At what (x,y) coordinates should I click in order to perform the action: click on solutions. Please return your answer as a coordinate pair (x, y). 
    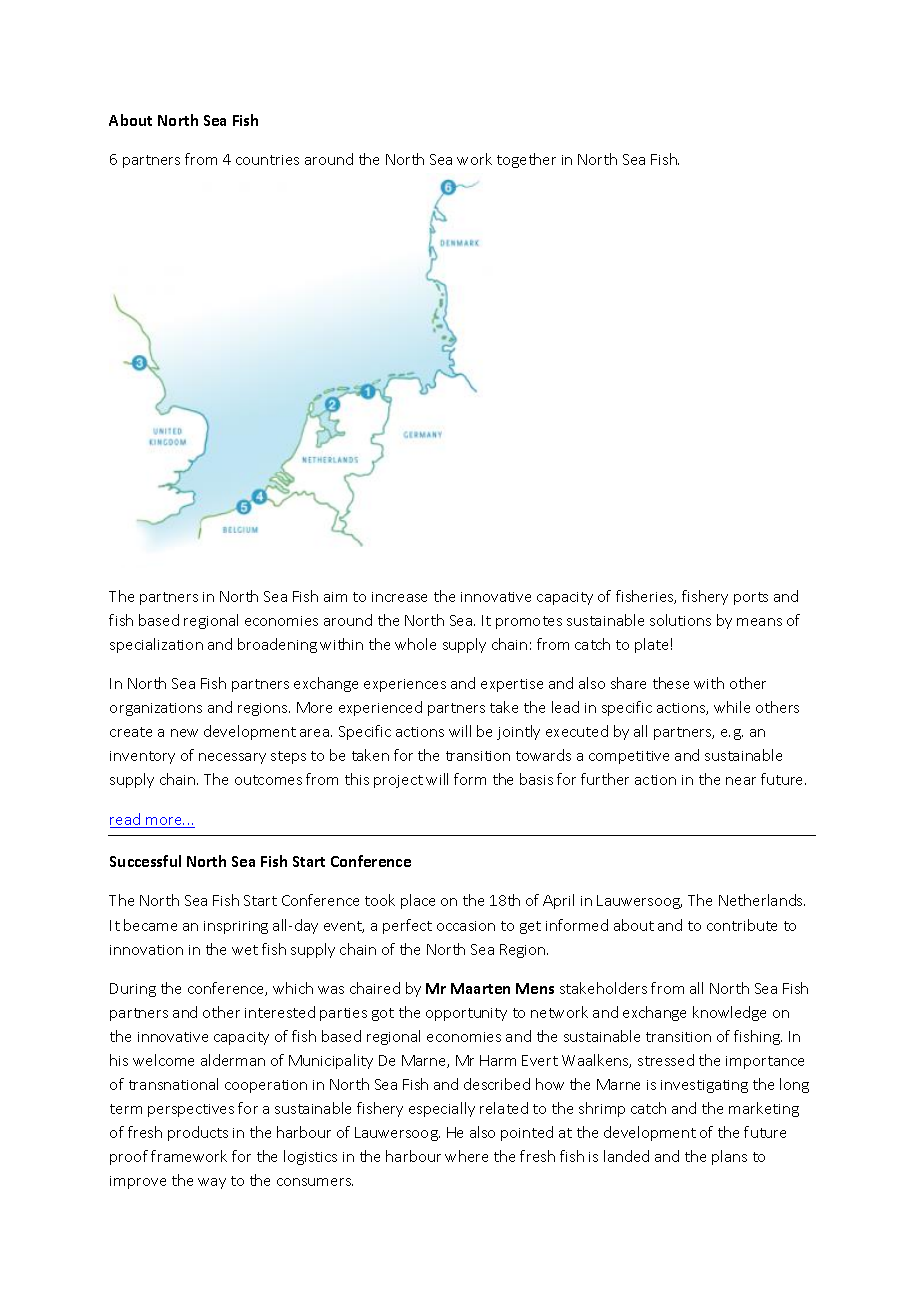
    Looking at the image, I should click on (680, 620).
